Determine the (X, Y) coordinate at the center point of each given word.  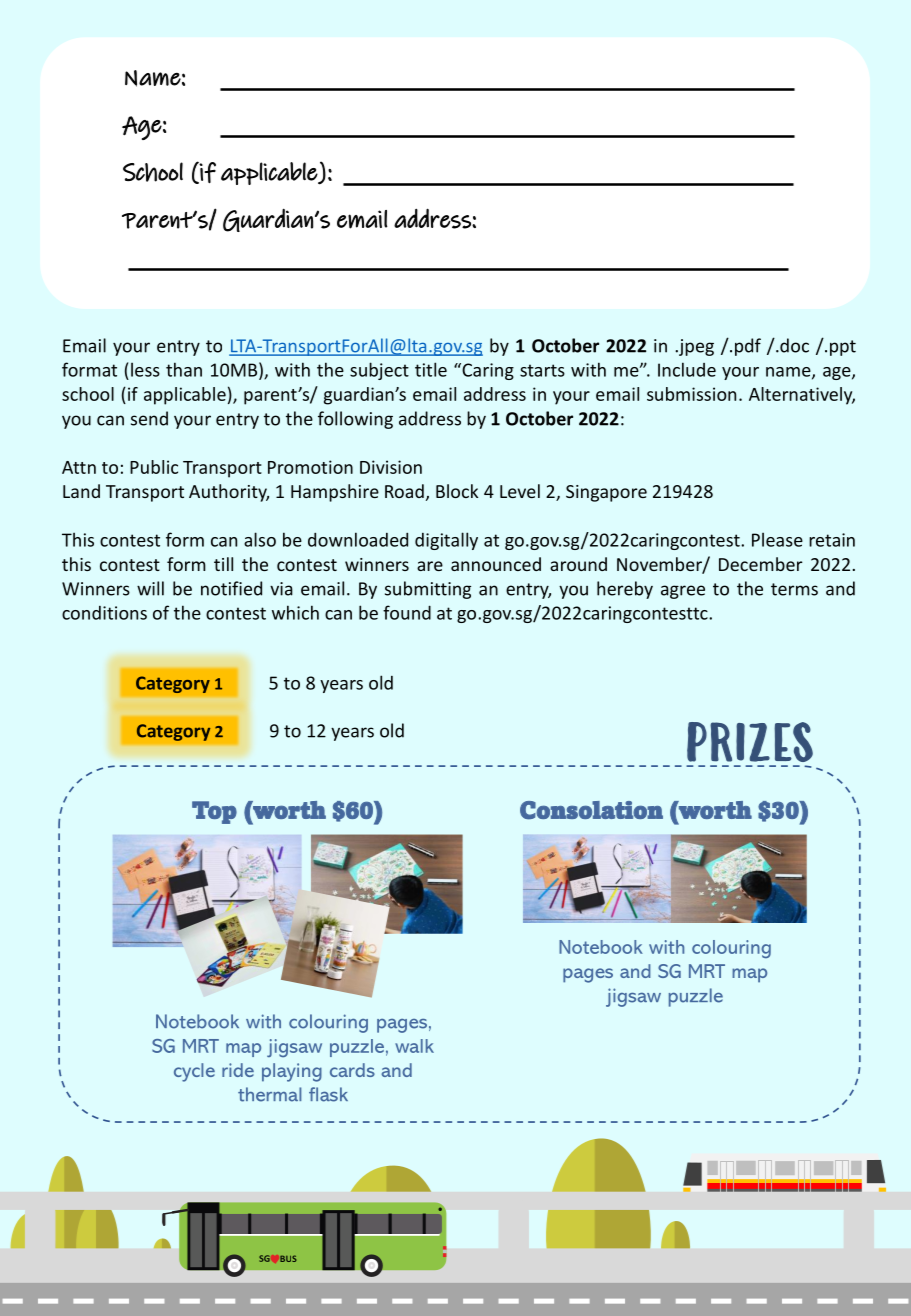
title (431, 369)
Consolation (591, 810)
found (407, 612)
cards (352, 1070)
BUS (288, 1258)
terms (794, 589)
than (184, 369)
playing (292, 1072)
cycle (194, 1072)
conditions (104, 613)
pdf (748, 347)
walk (414, 1046)
